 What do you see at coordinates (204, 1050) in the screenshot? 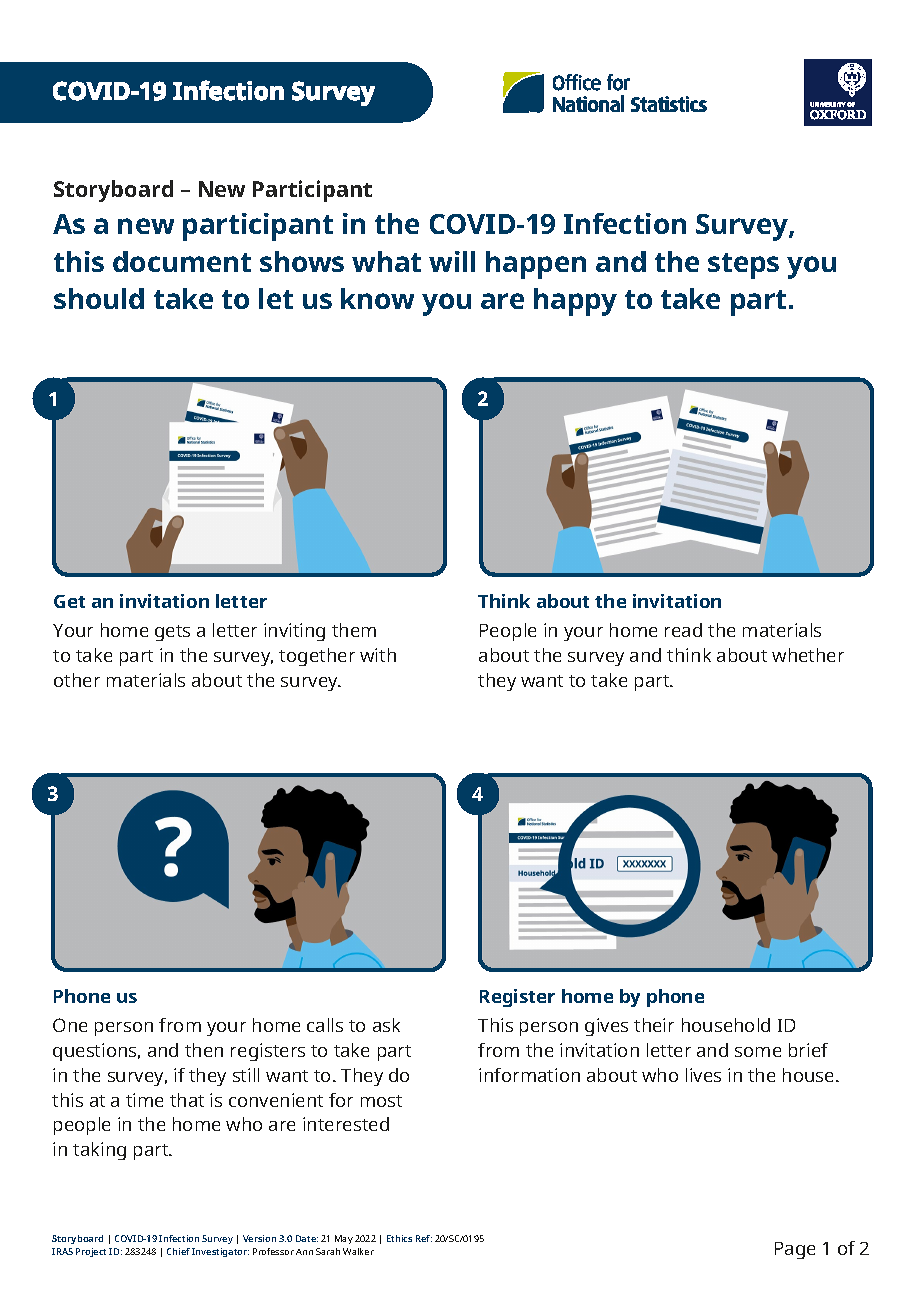
I see `then` at bounding box center [204, 1050].
